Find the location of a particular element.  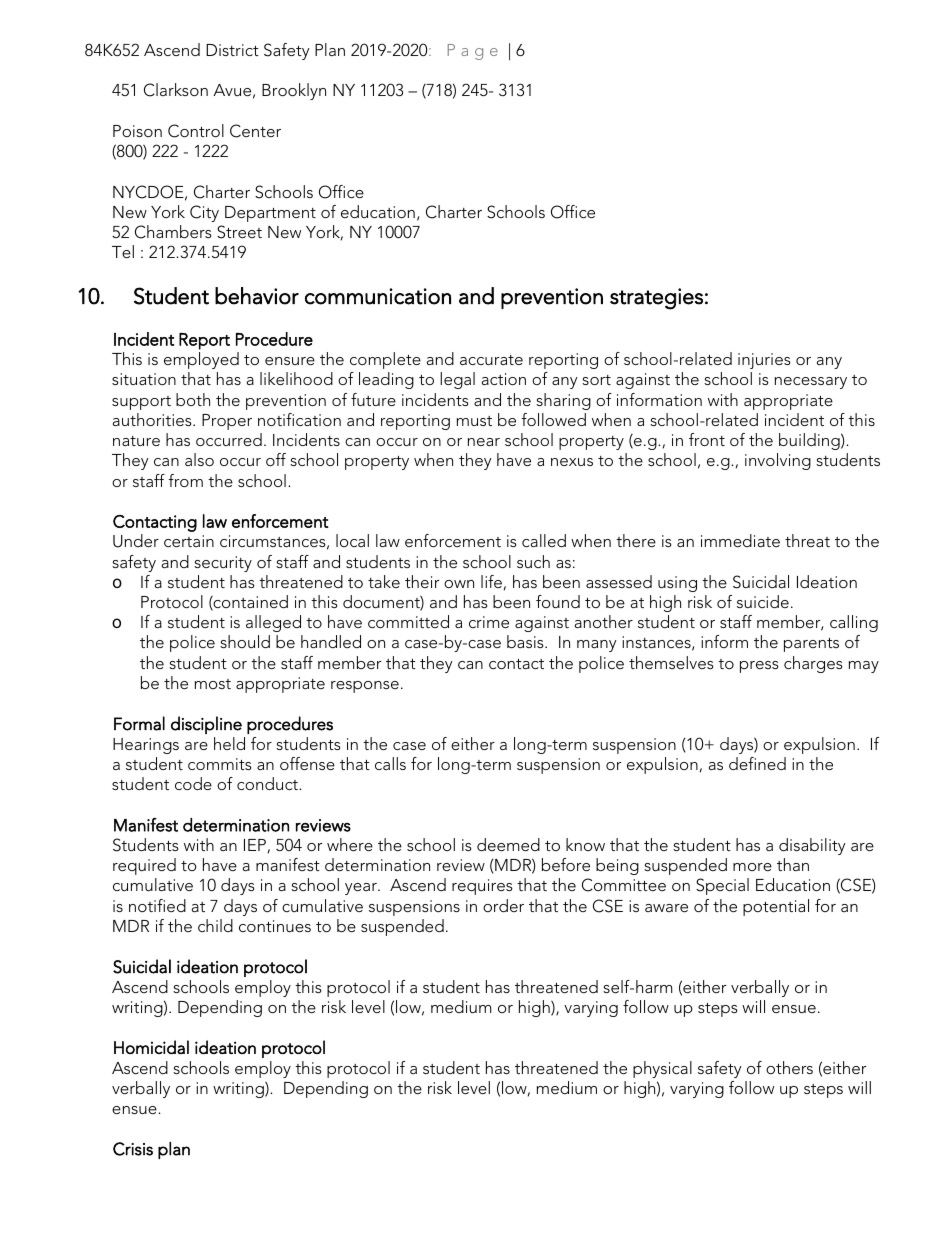

IEP is located at coordinates (255, 845).
